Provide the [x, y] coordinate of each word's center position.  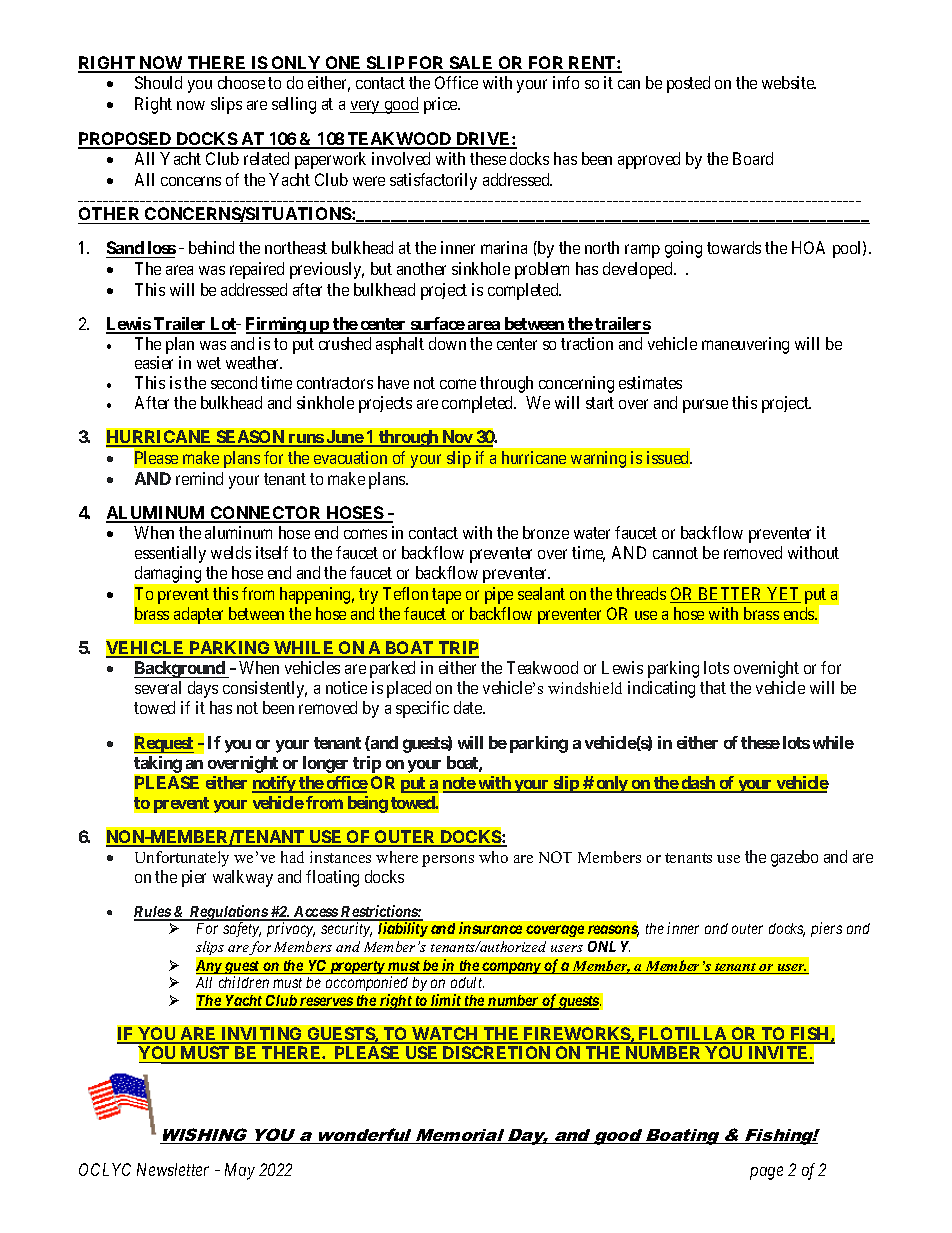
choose [241, 82]
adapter [198, 615]
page [766, 1173]
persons [448, 861]
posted [688, 84]
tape [446, 596]
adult [467, 982]
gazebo [794, 858]
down [447, 343]
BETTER [730, 595]
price [441, 105]
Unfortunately [182, 859]
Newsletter [173, 1169]
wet [209, 363]
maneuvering [745, 345]
